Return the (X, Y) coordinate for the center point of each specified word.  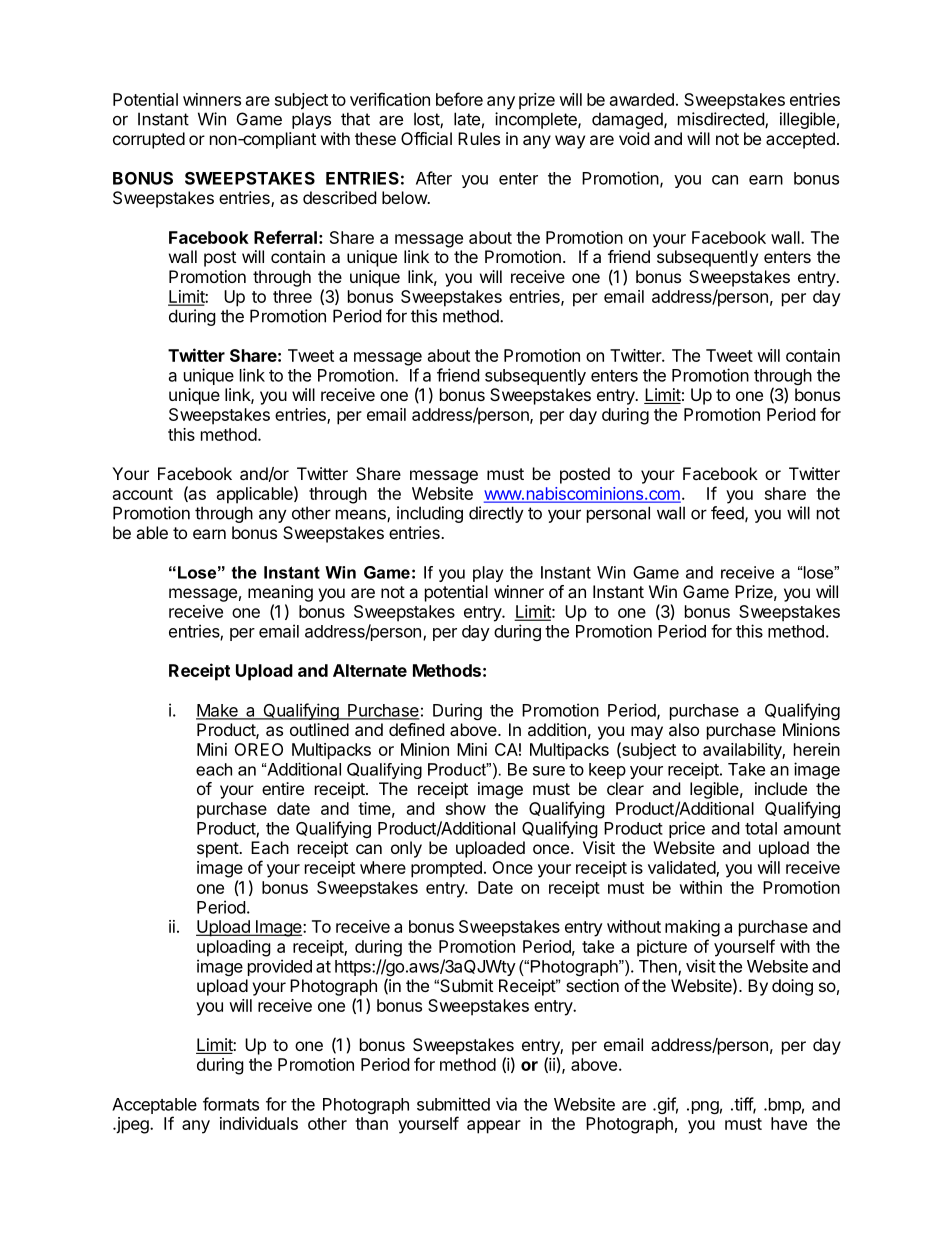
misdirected (722, 120)
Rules (479, 138)
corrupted (149, 140)
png (705, 1107)
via (506, 1104)
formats (231, 1104)
